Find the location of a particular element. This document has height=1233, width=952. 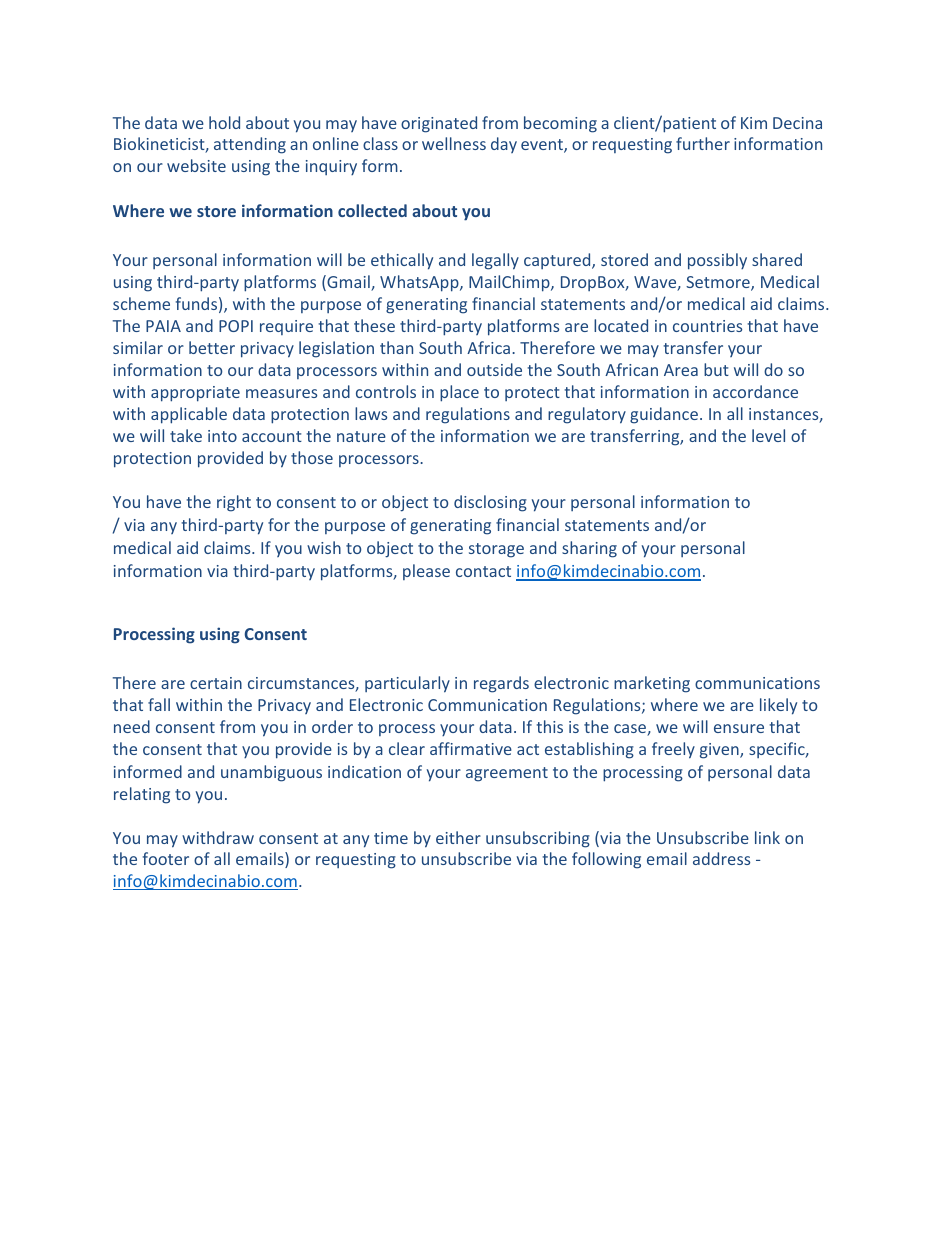

but is located at coordinates (716, 369).
